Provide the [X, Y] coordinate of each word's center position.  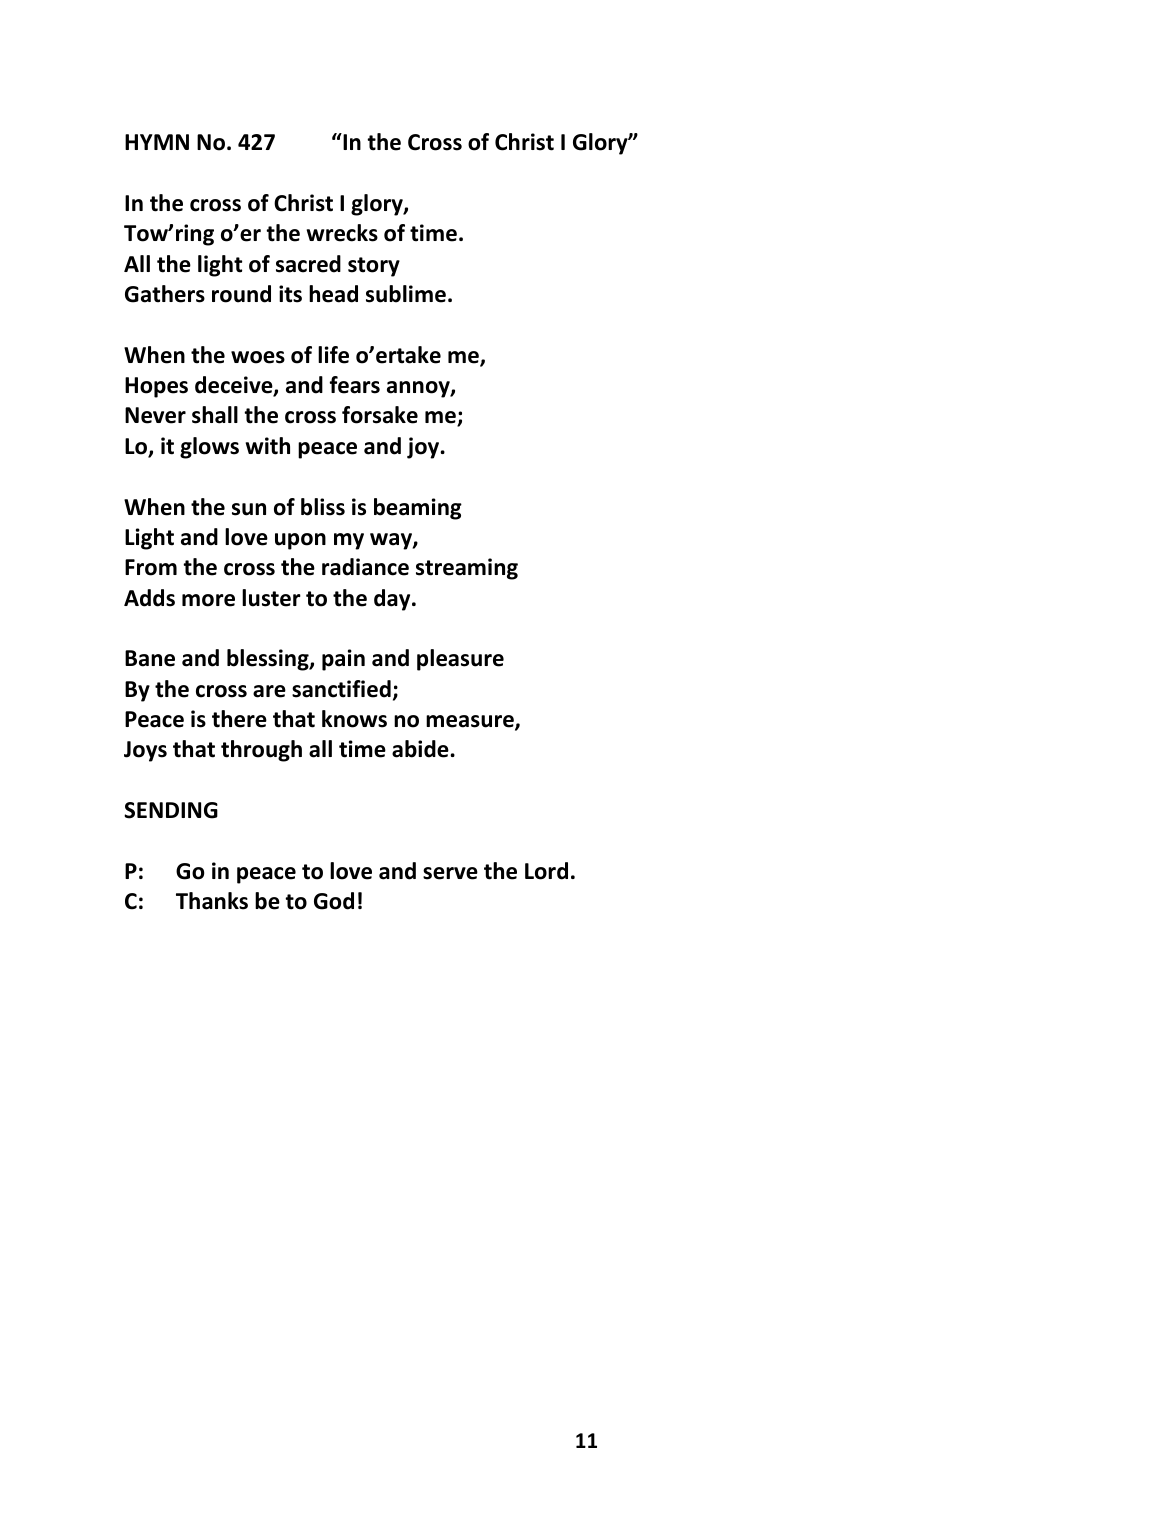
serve [450, 873]
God [334, 901]
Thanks [212, 901]
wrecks [342, 233]
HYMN [157, 142]
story [374, 267]
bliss [323, 507]
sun [249, 509]
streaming [467, 569]
